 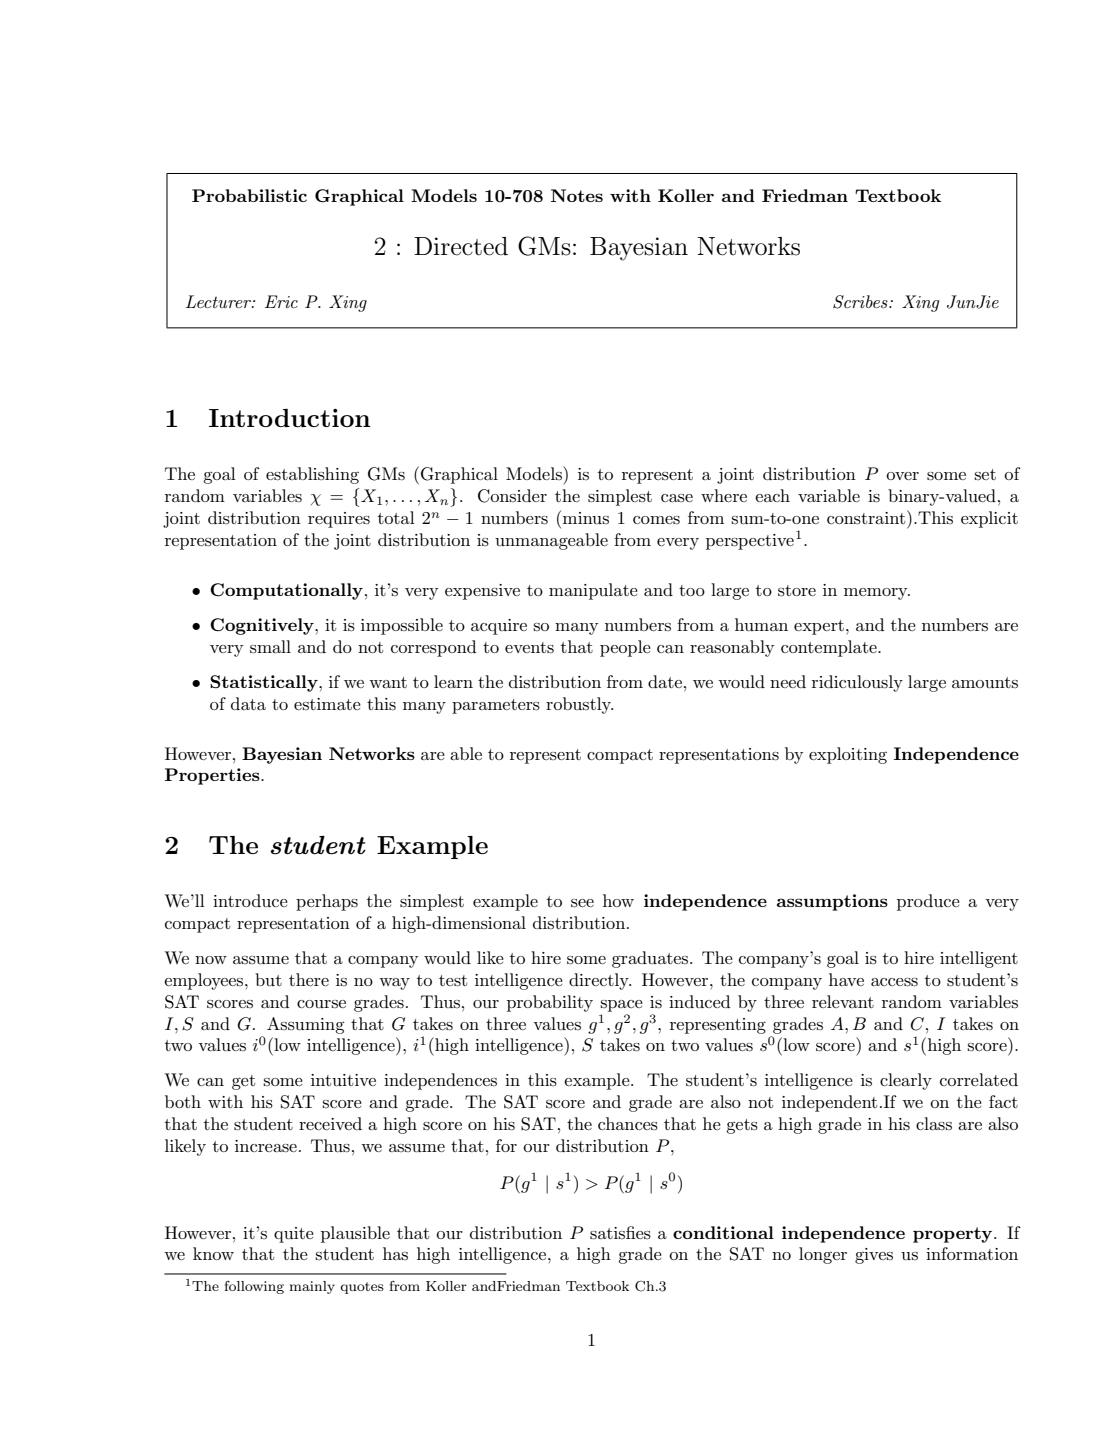 I want to click on Probabilistic, so click(x=249, y=195).
